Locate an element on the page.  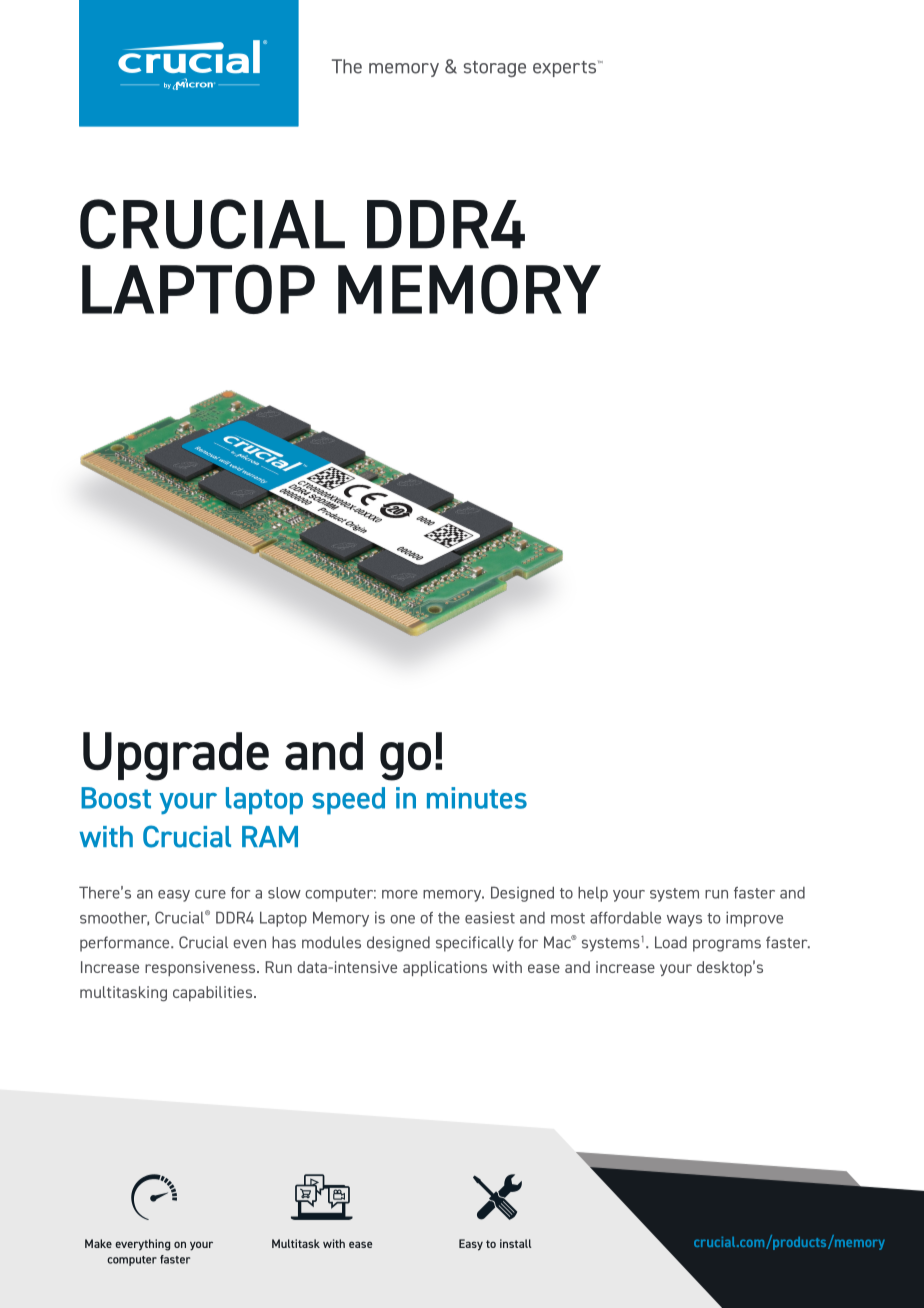
Make is located at coordinates (98, 1243).
